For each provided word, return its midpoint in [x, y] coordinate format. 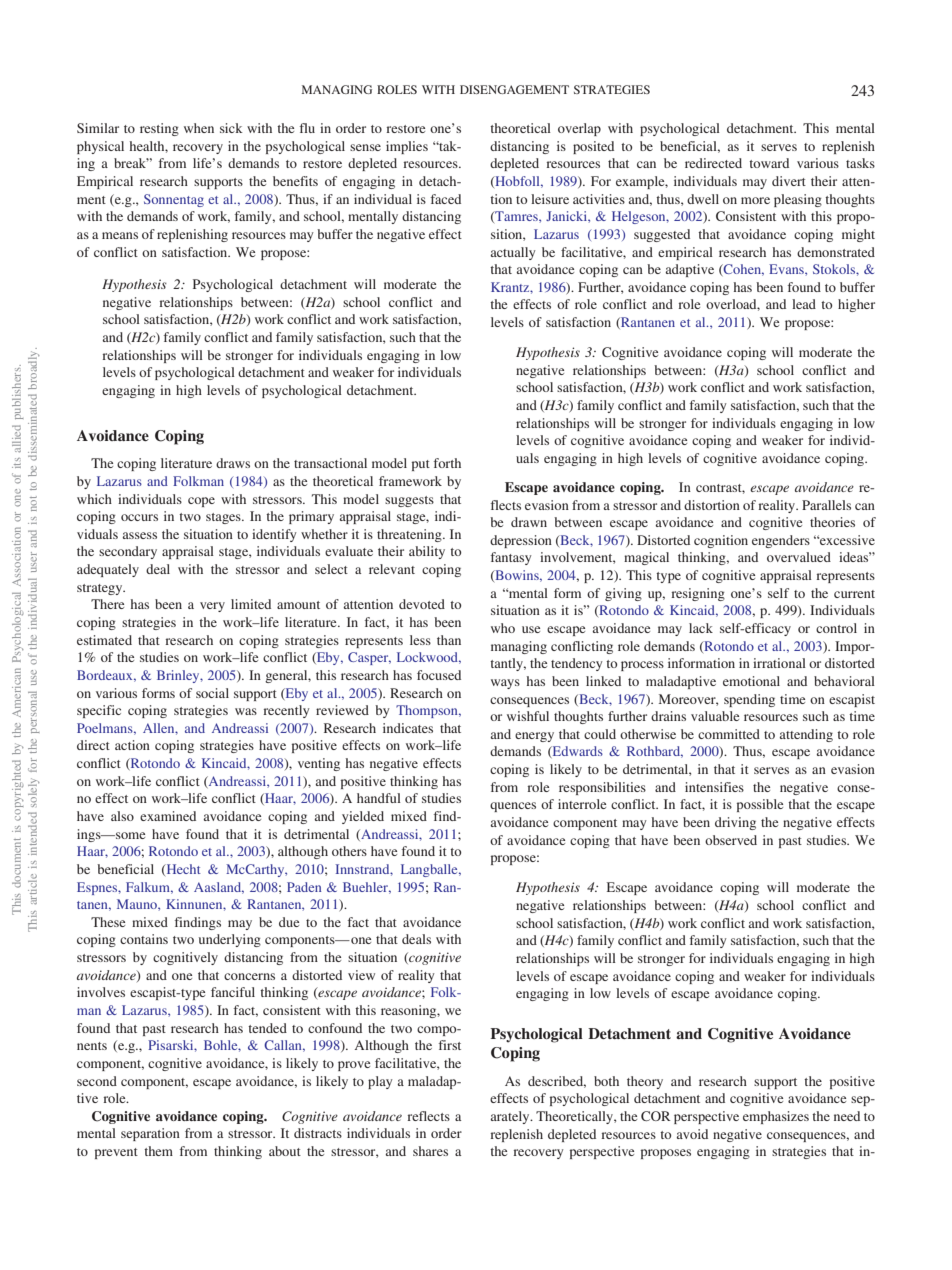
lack [701, 628]
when [199, 128]
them [158, 1151]
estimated [104, 640]
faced [446, 199]
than [449, 640]
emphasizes [776, 1117]
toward [769, 163]
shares [430, 1151]
